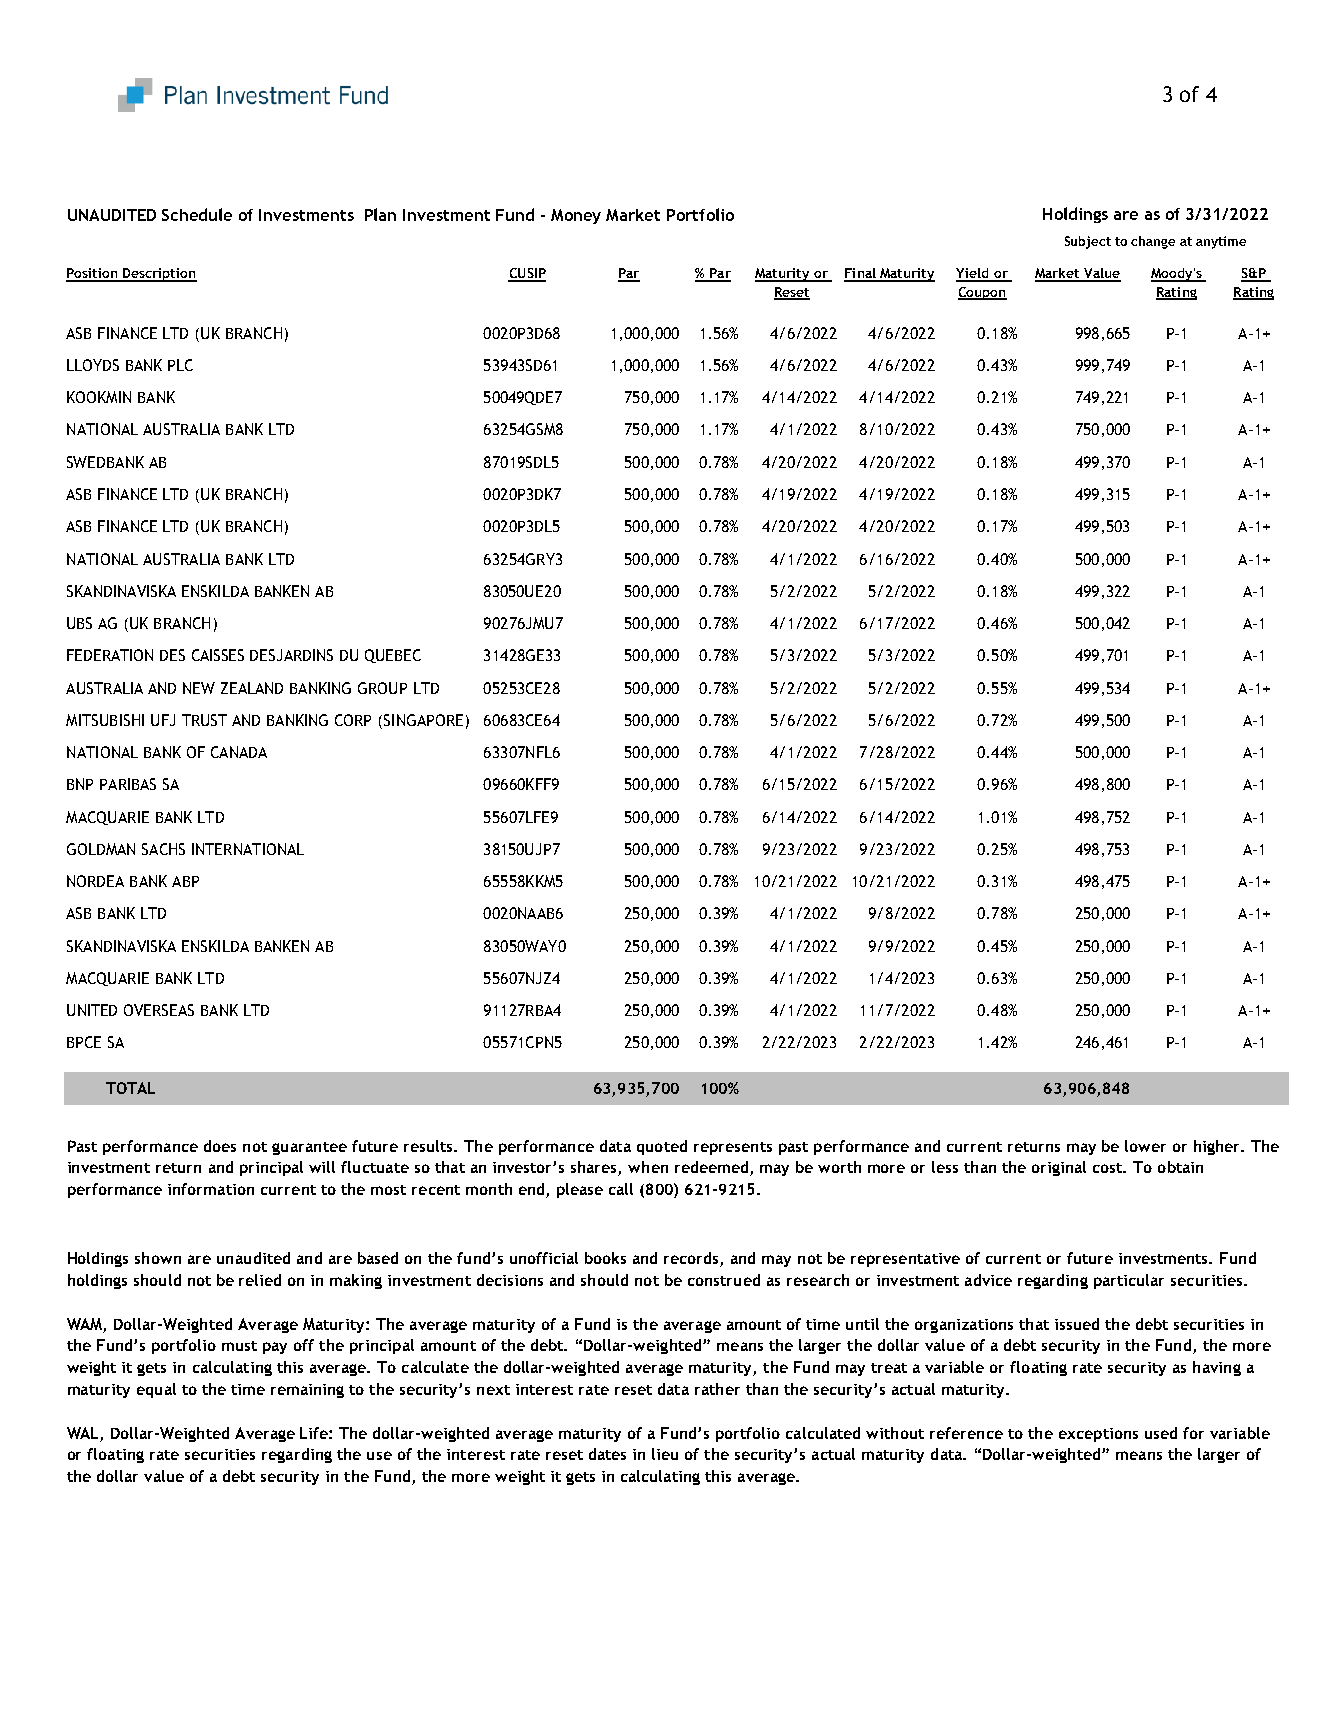  I want to click on Schedule, so click(197, 214).
